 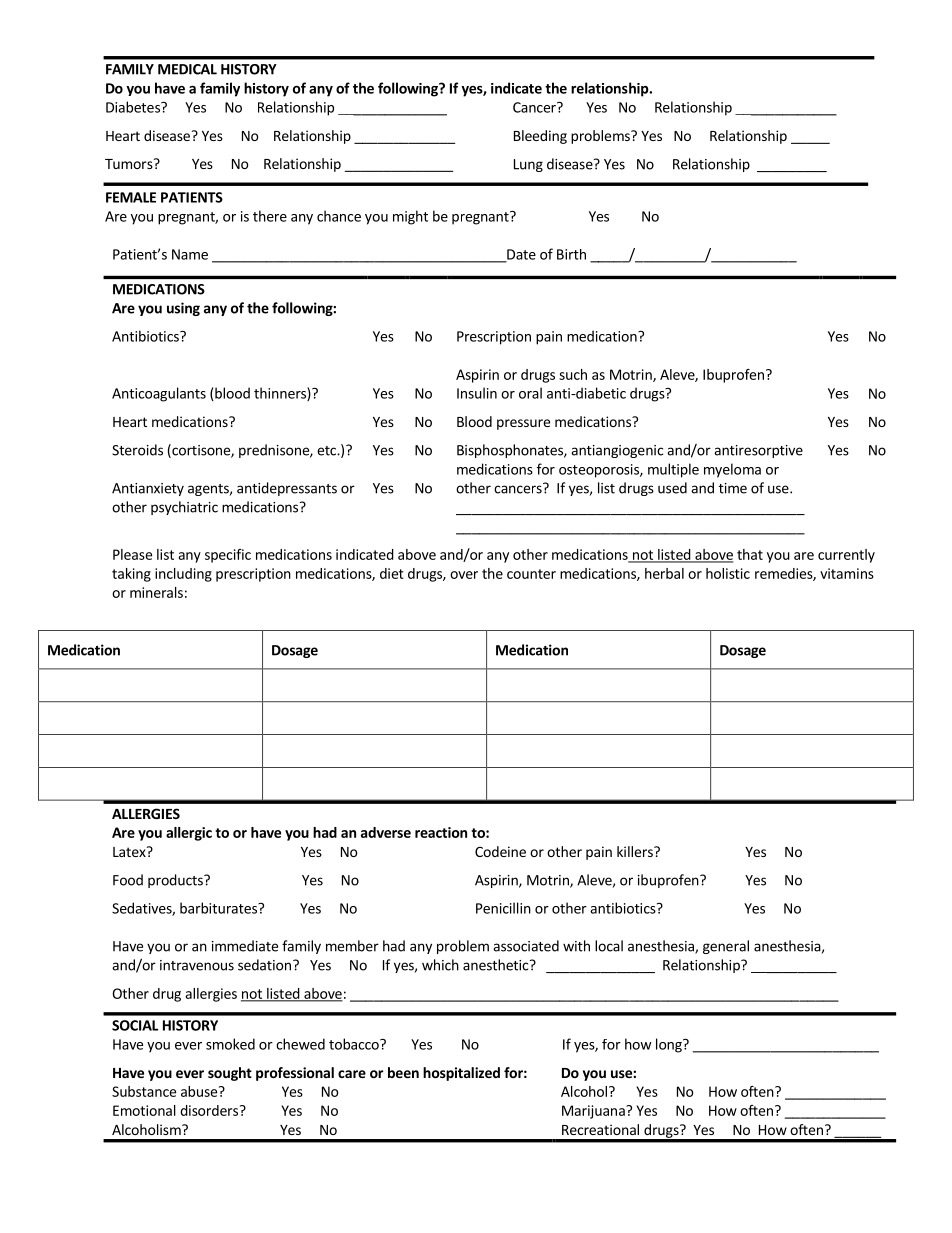 What do you see at coordinates (540, 137) in the document?
I see `Bleeding` at bounding box center [540, 137].
